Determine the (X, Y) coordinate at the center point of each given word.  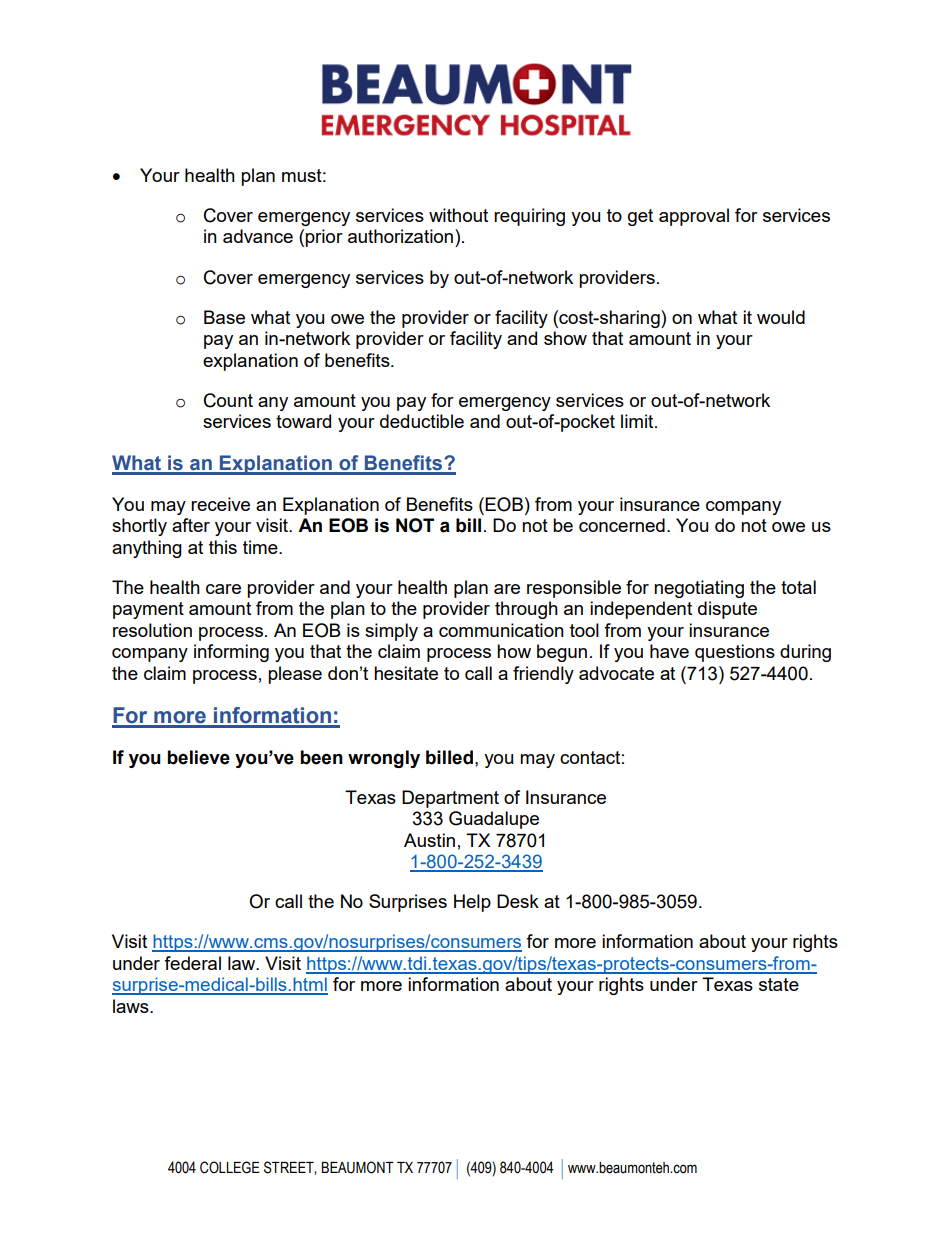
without (458, 215)
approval (694, 217)
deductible (422, 421)
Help (472, 903)
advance (258, 236)
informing (231, 653)
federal (192, 963)
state (779, 984)
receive (220, 504)
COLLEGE (230, 1167)
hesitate (406, 673)
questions (735, 653)
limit (638, 421)
